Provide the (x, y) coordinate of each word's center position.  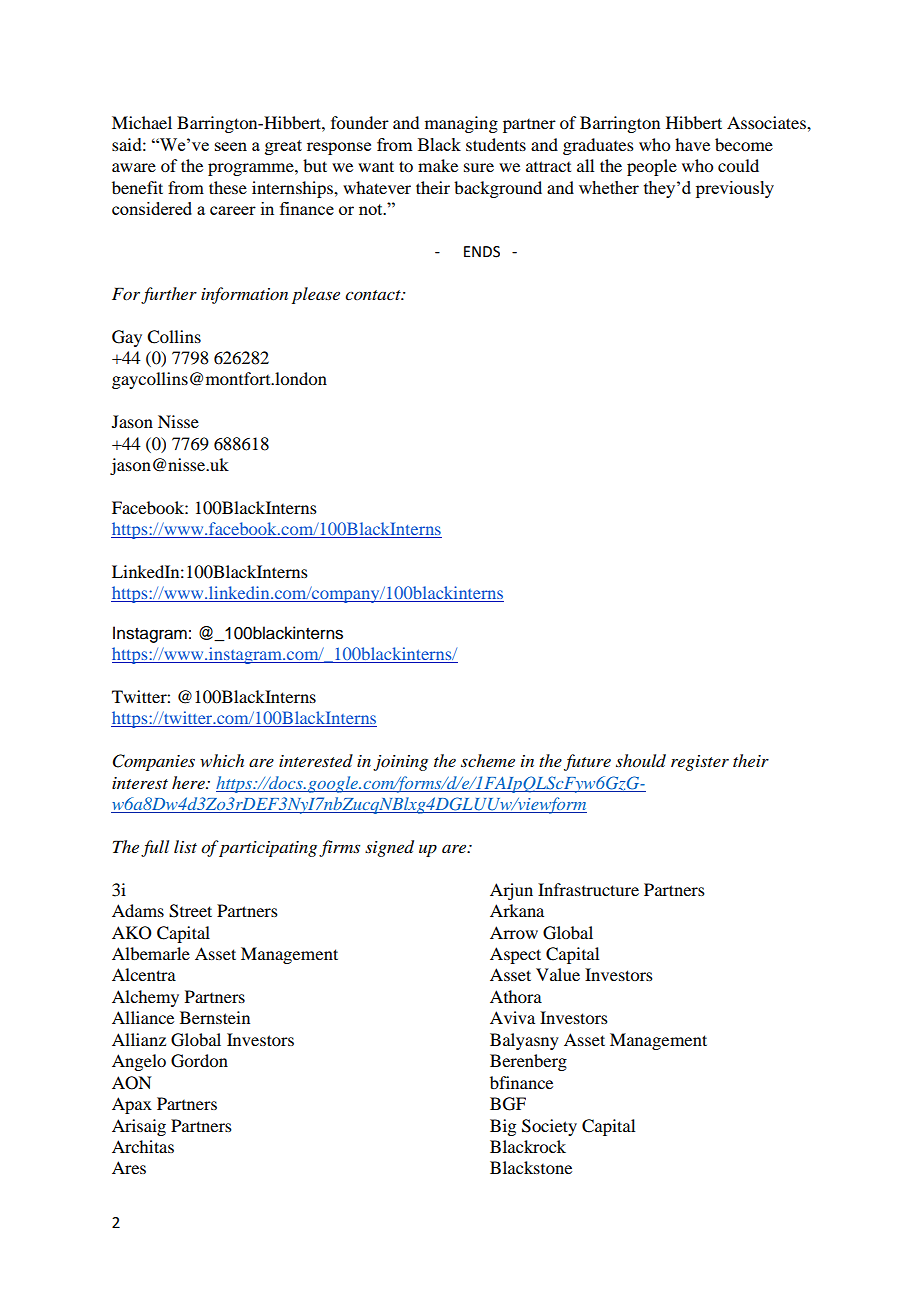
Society (549, 1127)
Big (503, 1127)
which (222, 760)
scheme (488, 760)
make (438, 165)
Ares (129, 1167)
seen (231, 146)
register (700, 763)
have (692, 144)
